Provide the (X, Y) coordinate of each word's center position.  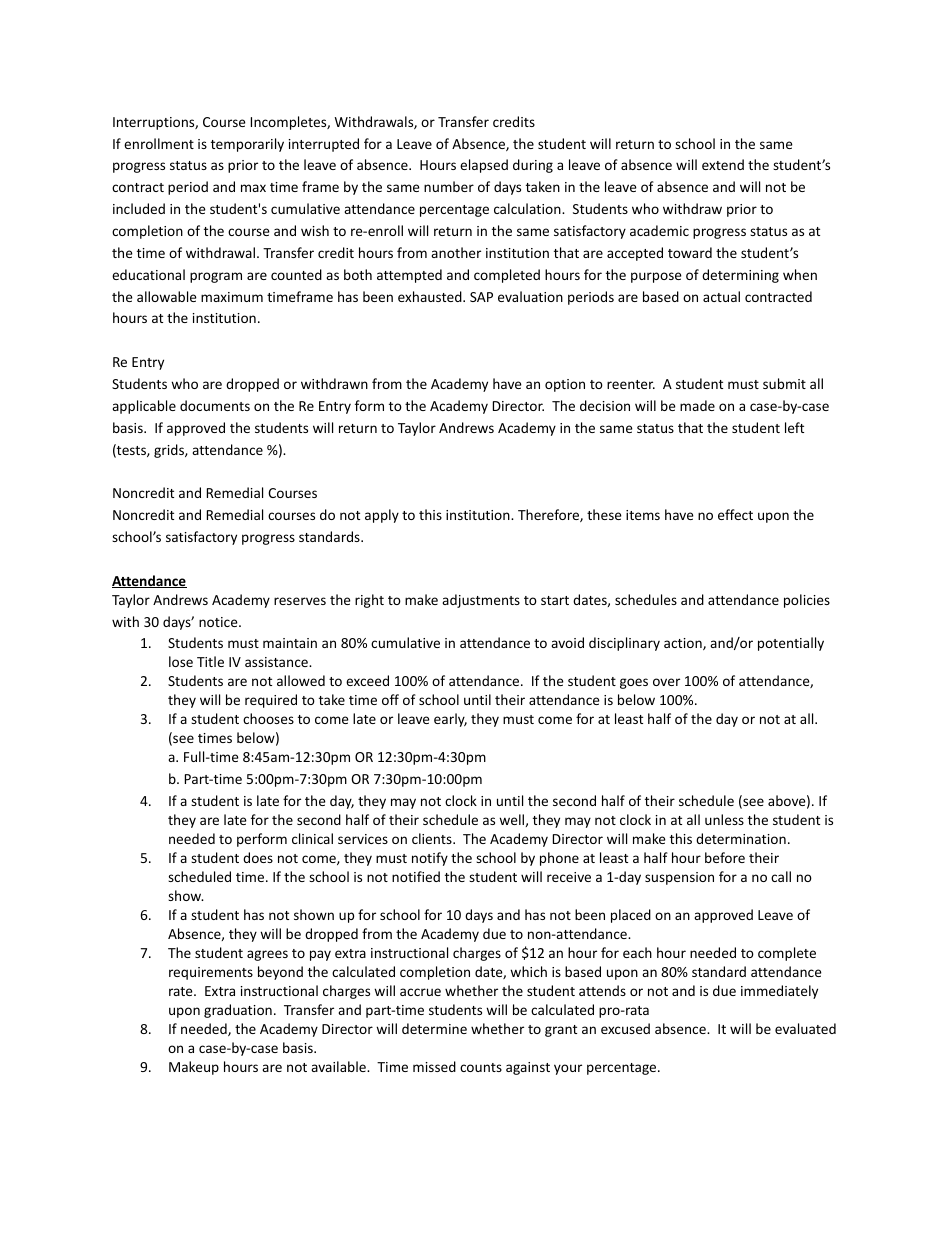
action (684, 644)
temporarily (247, 145)
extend (723, 164)
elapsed (484, 166)
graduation (238, 1011)
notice (219, 622)
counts (481, 1067)
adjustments (481, 601)
